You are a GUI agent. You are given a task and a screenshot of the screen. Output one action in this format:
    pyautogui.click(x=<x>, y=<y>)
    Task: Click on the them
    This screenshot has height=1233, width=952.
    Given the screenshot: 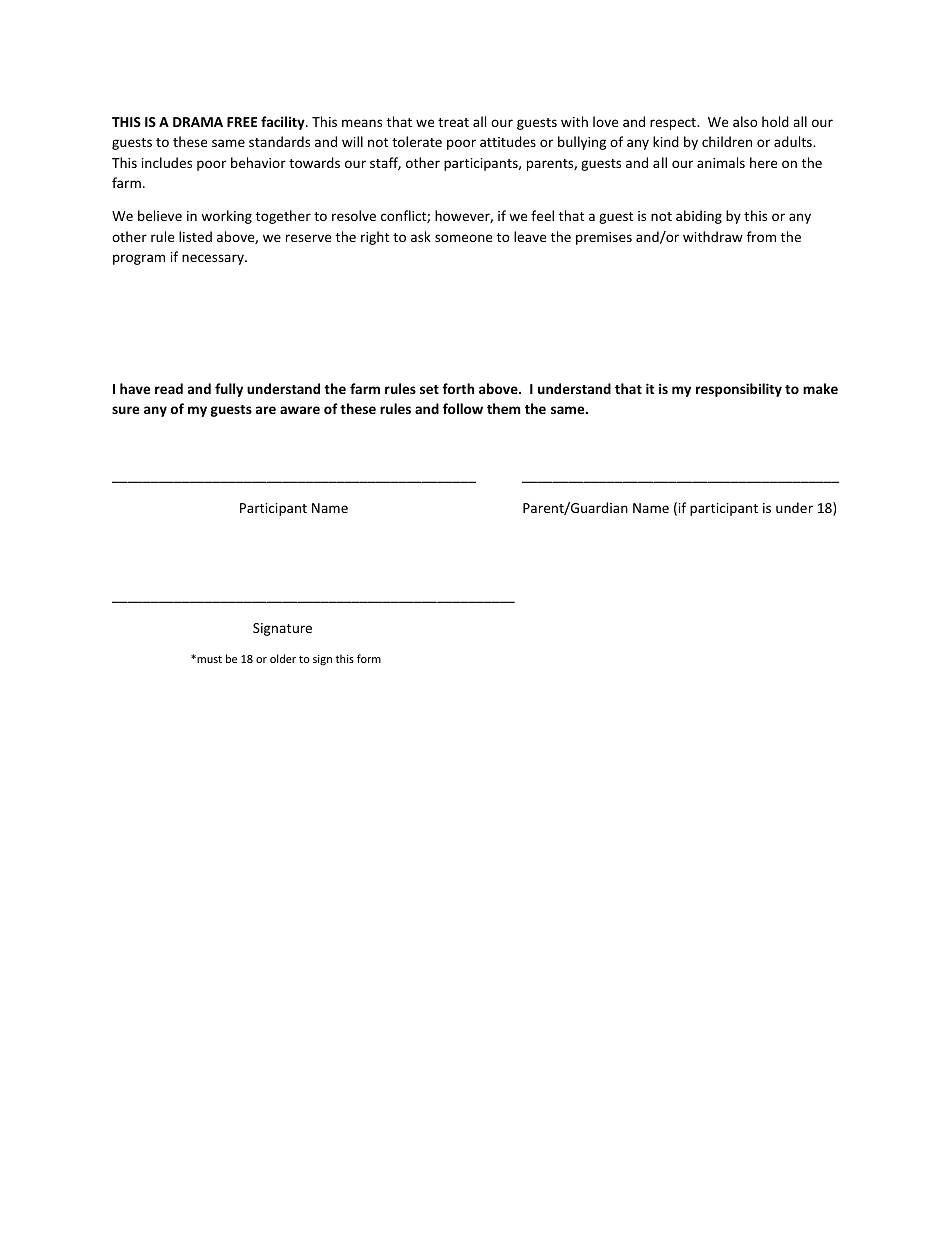 What is the action you would take?
    pyautogui.click(x=504, y=408)
